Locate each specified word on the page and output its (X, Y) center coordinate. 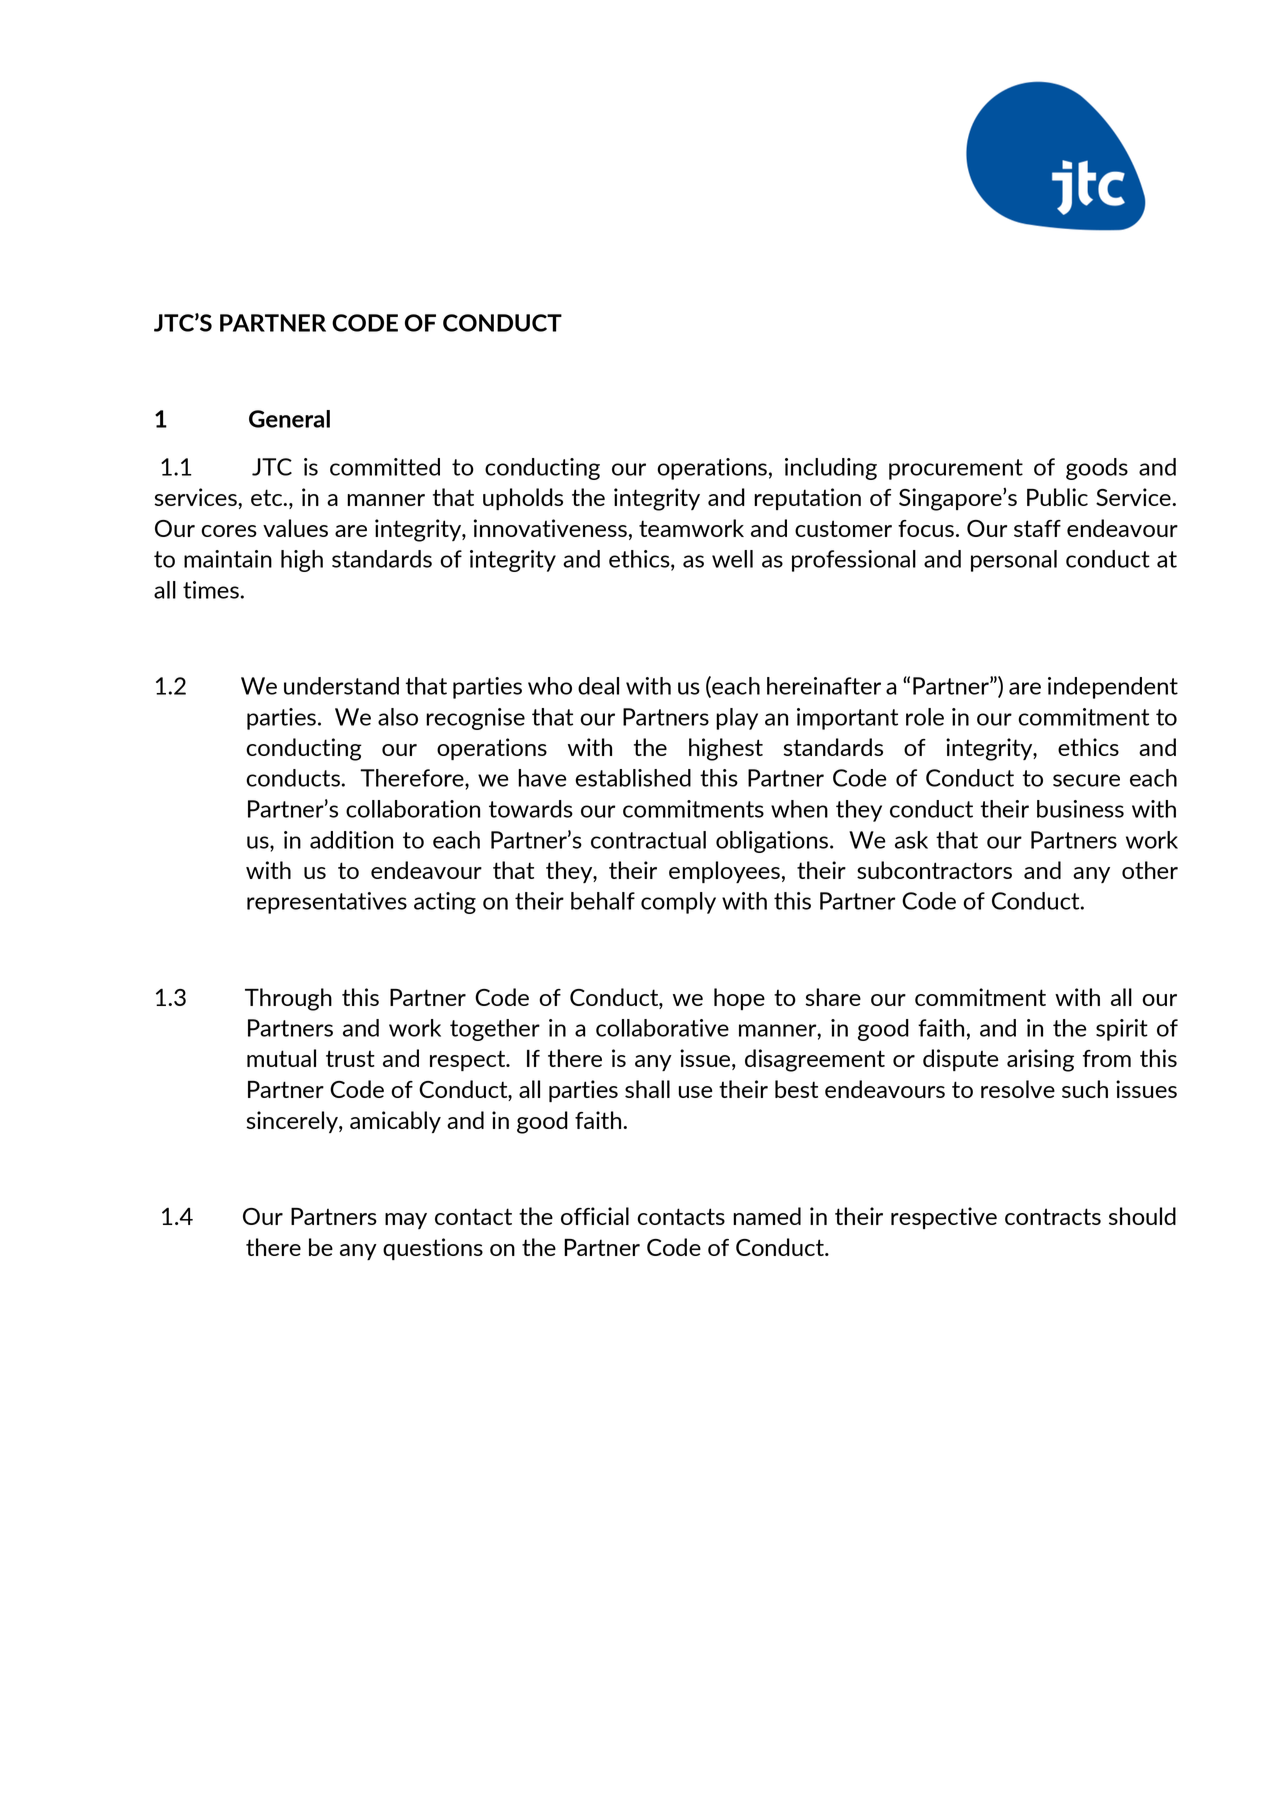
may (406, 1221)
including (831, 469)
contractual (648, 840)
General (289, 419)
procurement (956, 469)
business (1080, 809)
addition (351, 840)
